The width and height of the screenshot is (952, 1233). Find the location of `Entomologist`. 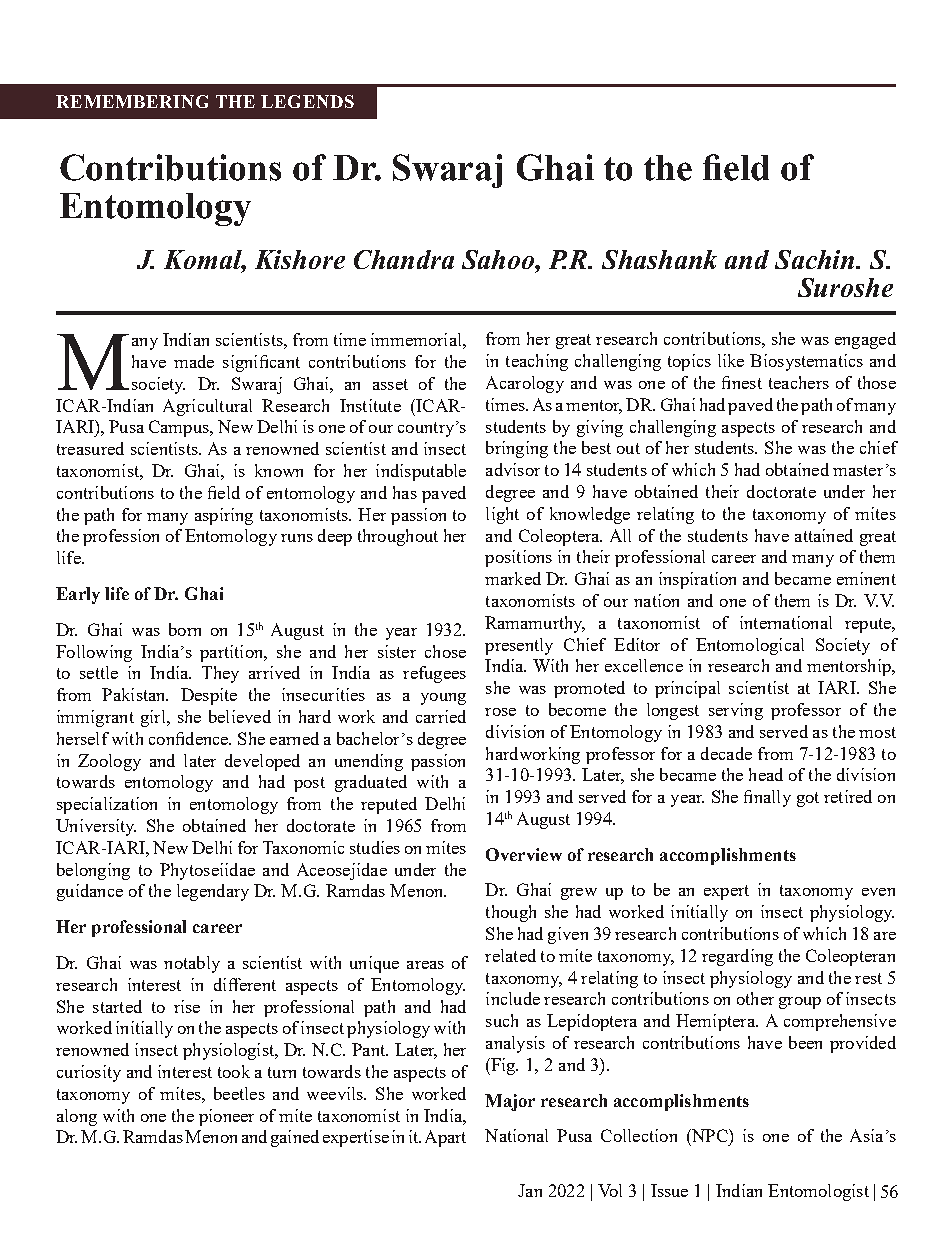

Entomologist is located at coordinates (818, 1192).
